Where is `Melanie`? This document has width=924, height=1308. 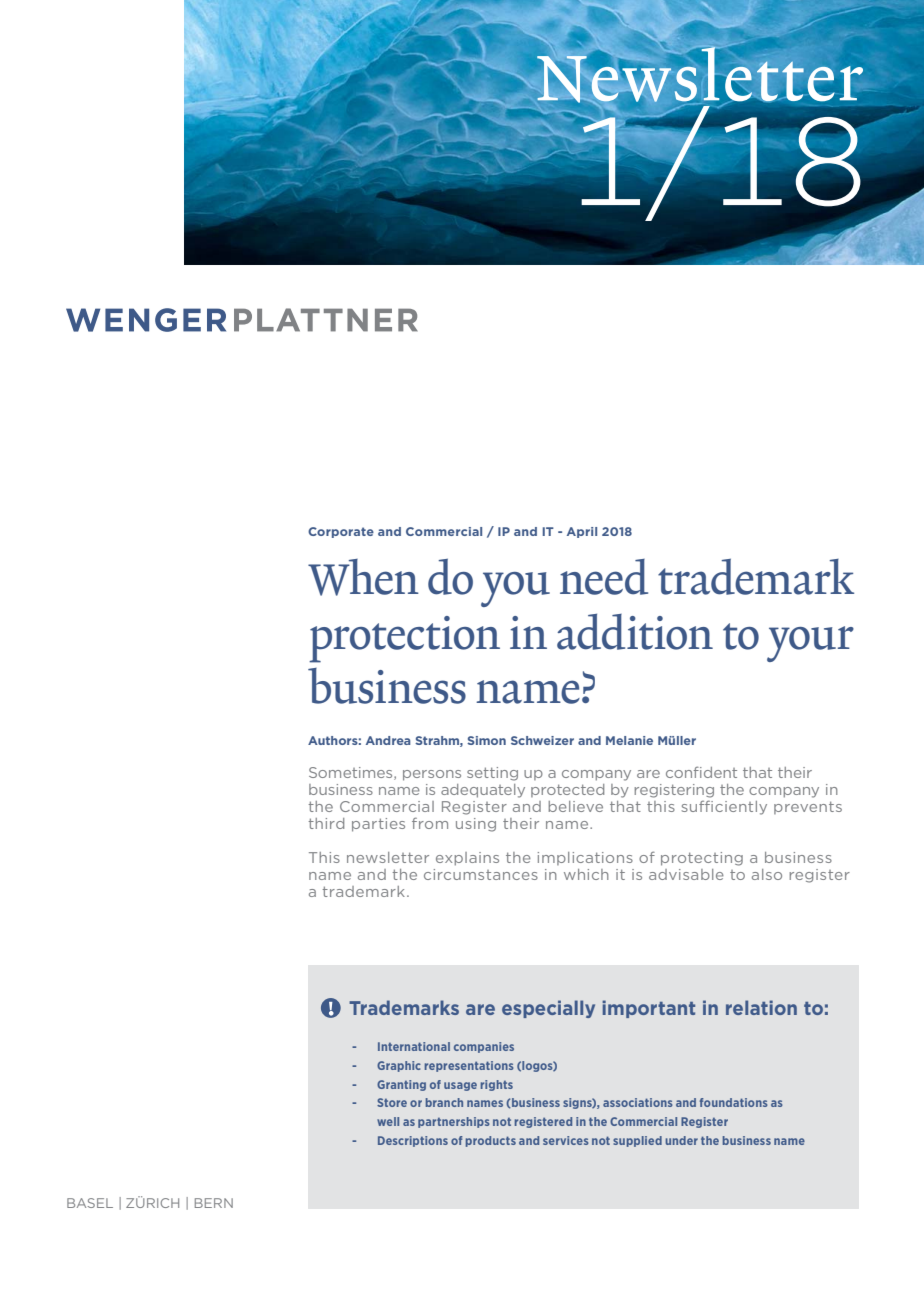
Melanie is located at coordinates (629, 740).
